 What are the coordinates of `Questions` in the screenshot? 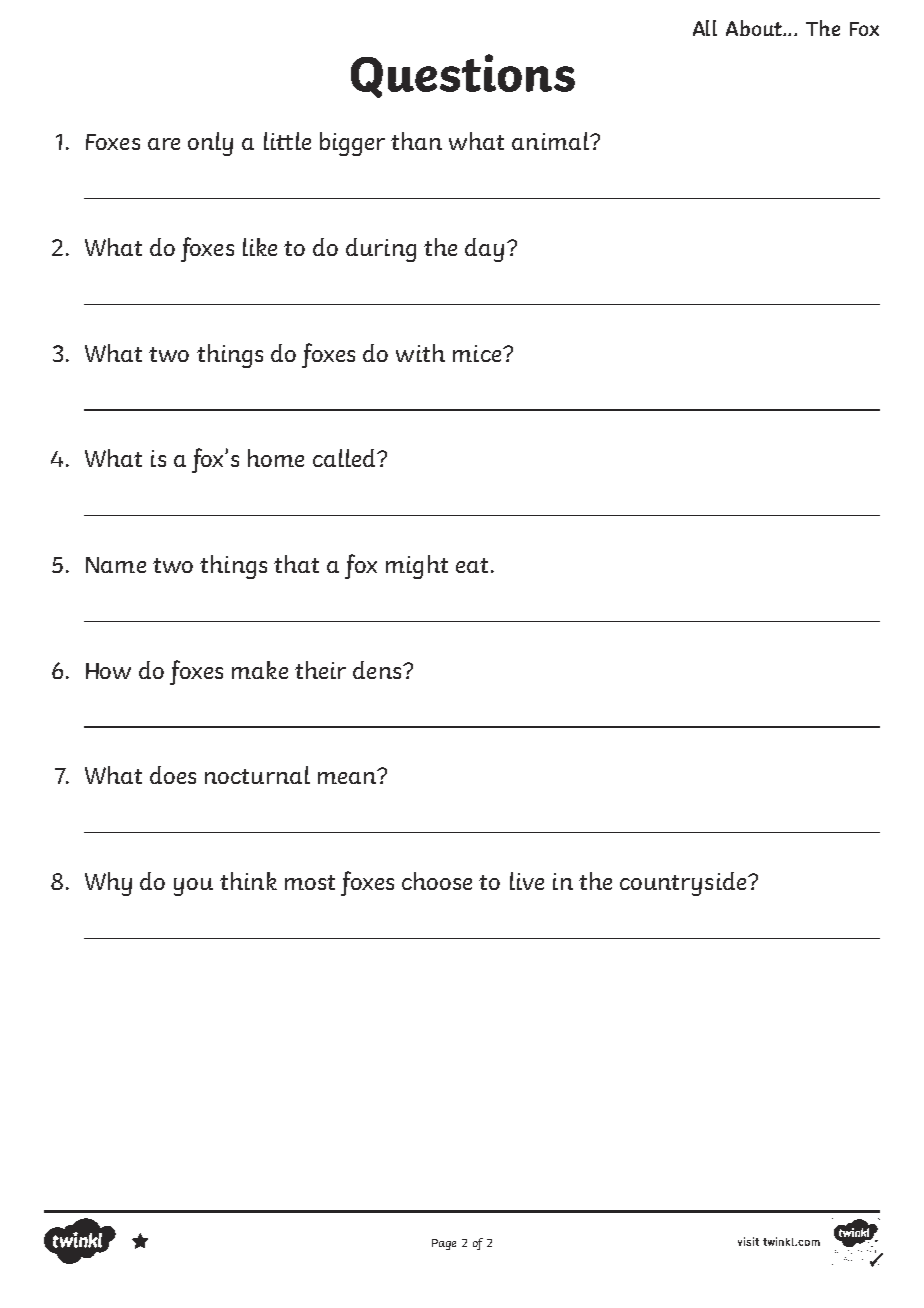 It's located at (463, 76).
